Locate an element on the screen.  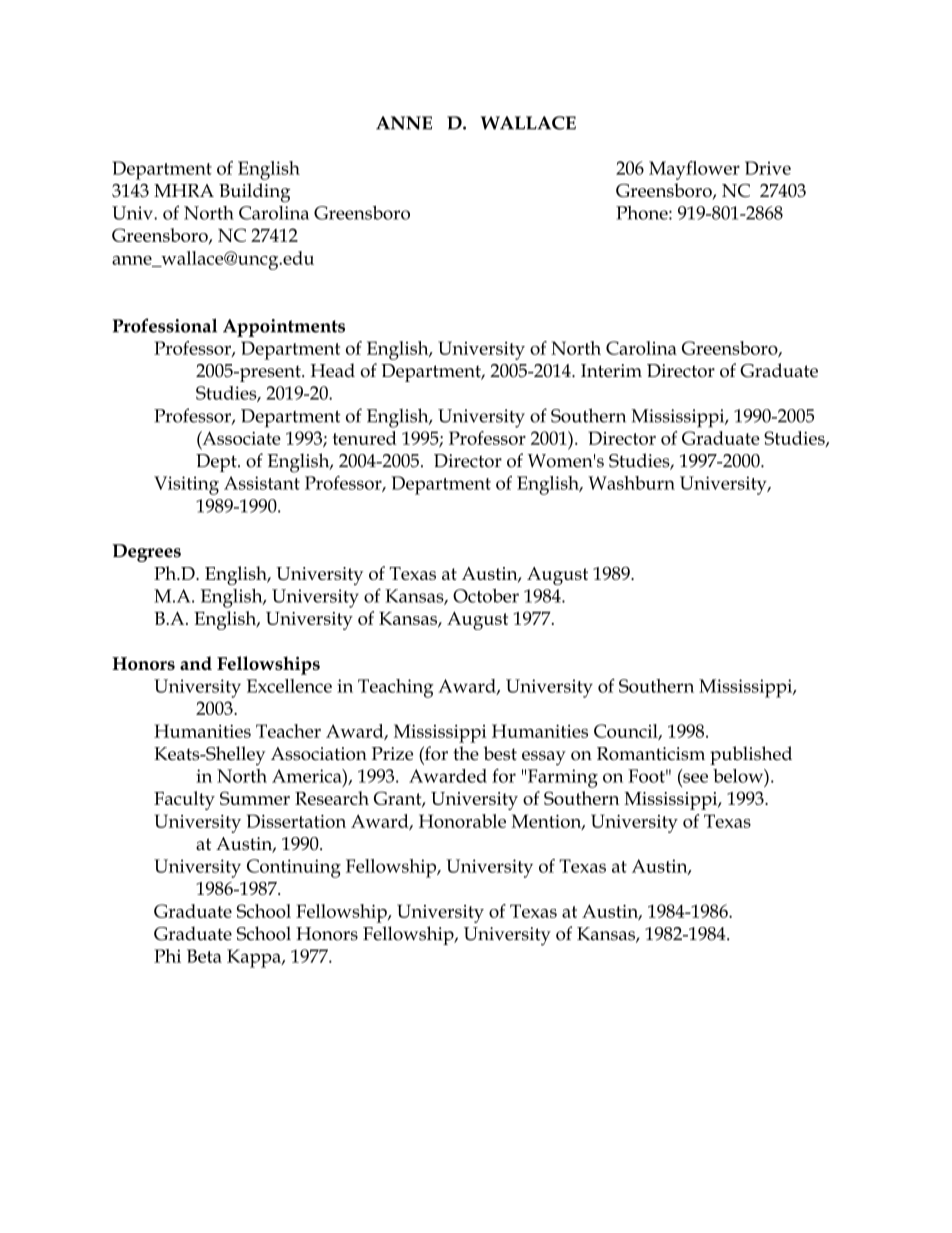
Romanticism is located at coordinates (651, 754).
